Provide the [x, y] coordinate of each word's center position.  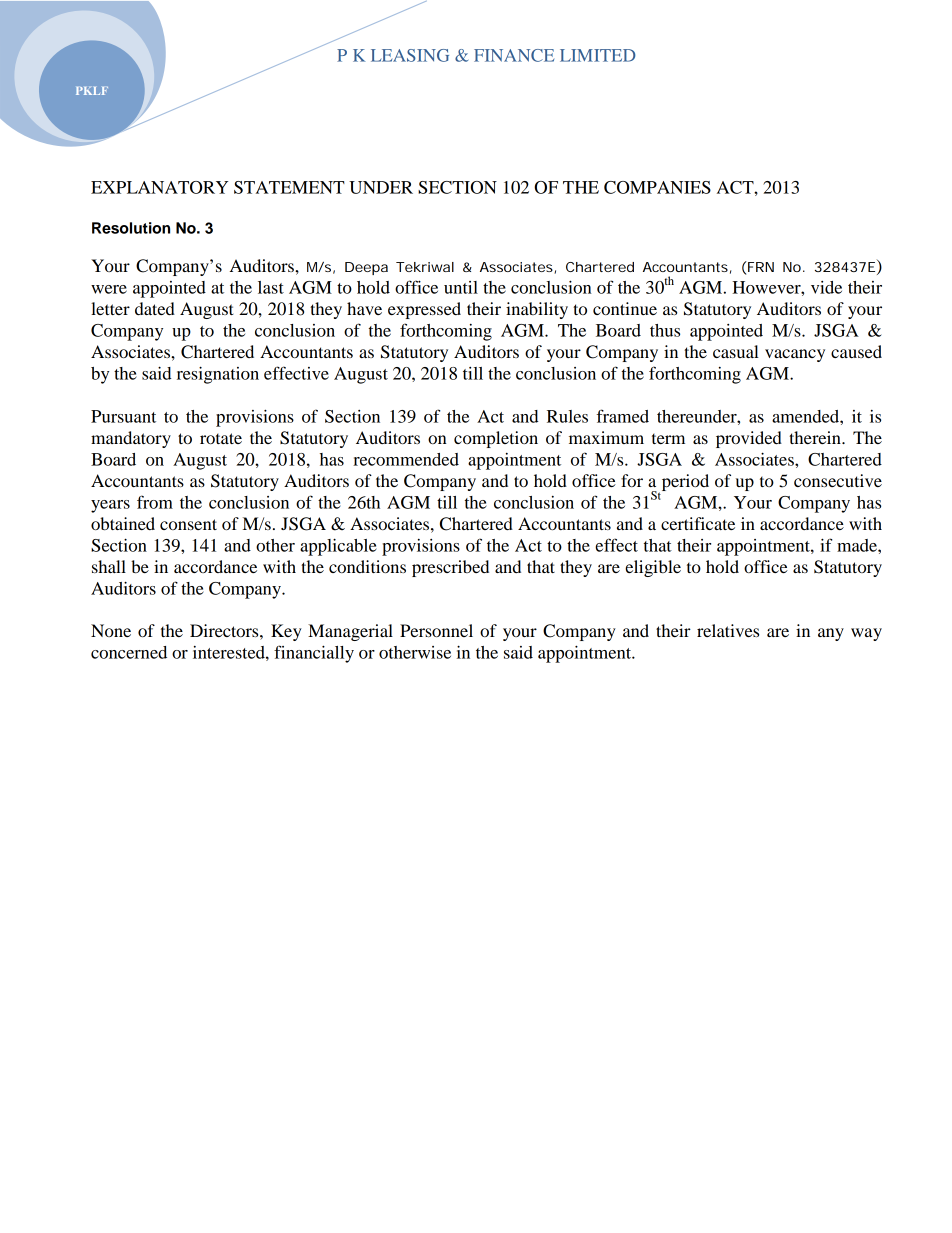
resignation [218, 375]
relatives [728, 630]
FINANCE [514, 55]
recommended [406, 459]
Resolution [131, 228]
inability [537, 310]
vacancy [795, 355]
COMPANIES [657, 187]
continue [625, 308]
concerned [129, 652]
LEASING [410, 55]
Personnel [436, 630]
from [155, 502]
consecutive [838, 480]
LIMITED [598, 55]
